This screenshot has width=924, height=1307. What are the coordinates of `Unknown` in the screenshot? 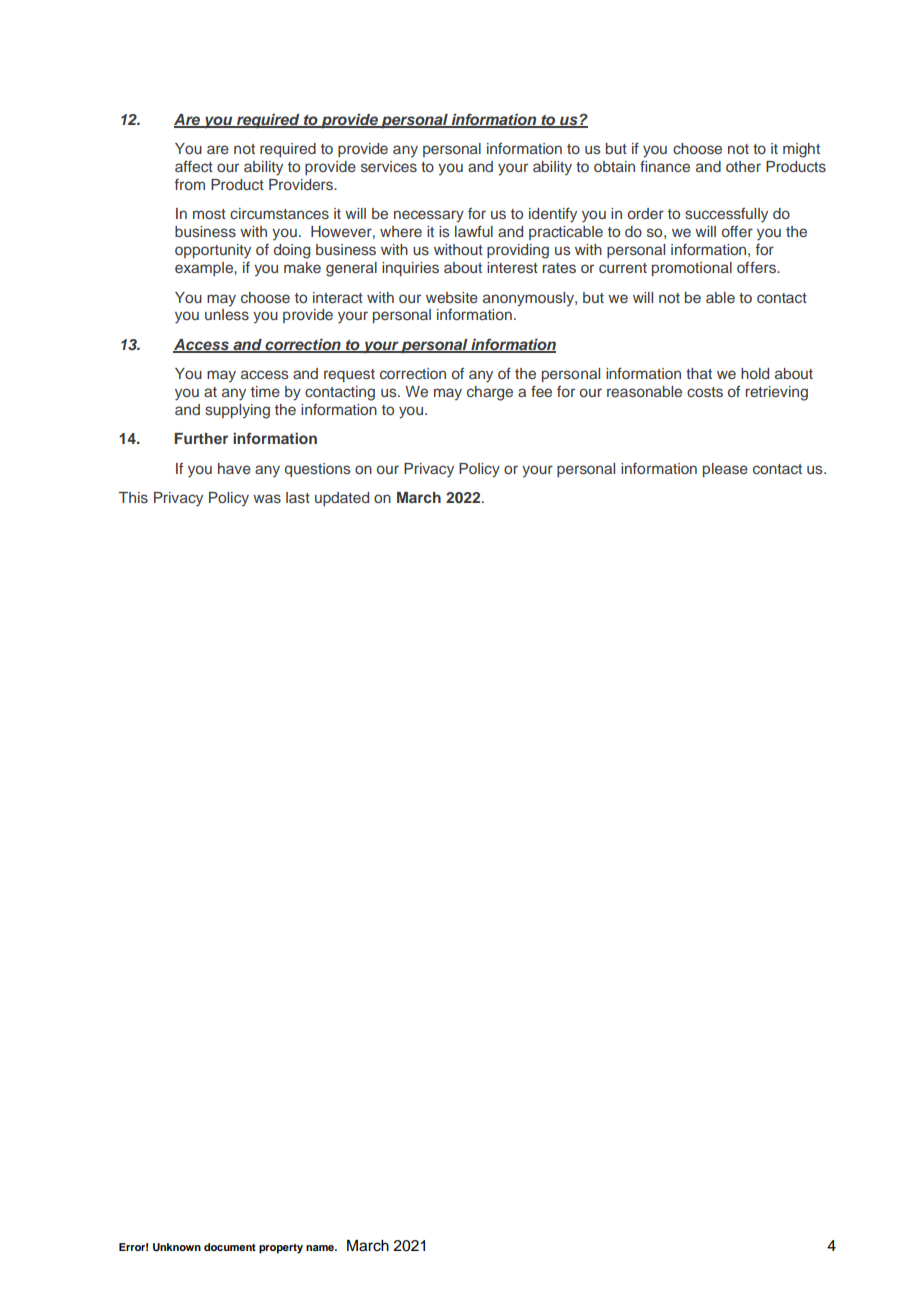 It's located at (177, 1247).
